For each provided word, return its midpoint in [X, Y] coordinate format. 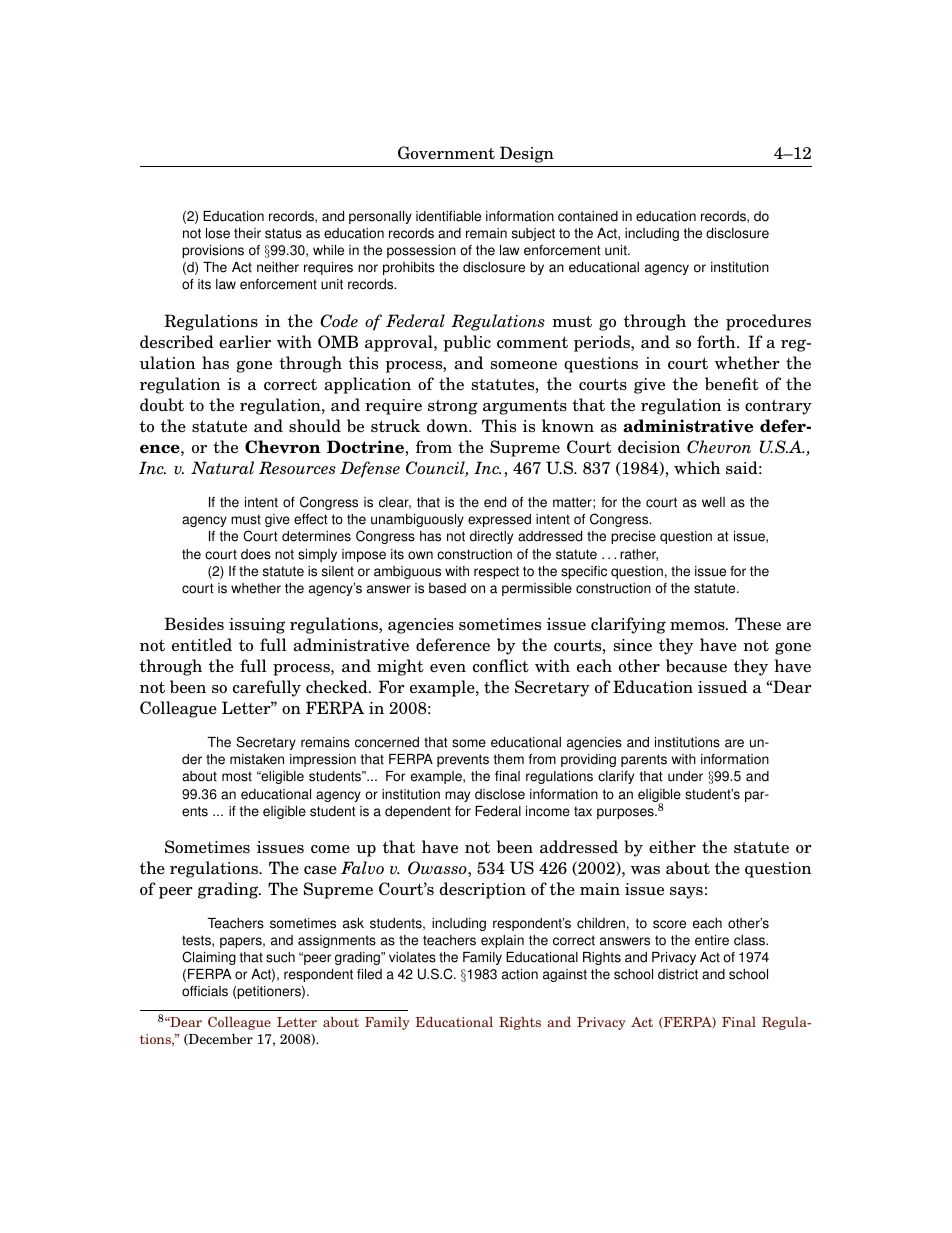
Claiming [209, 958]
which [697, 467]
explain [502, 941]
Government [446, 153]
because [696, 666]
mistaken [257, 759]
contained [588, 216]
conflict [501, 666]
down [448, 425]
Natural [222, 468]
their [247, 233]
